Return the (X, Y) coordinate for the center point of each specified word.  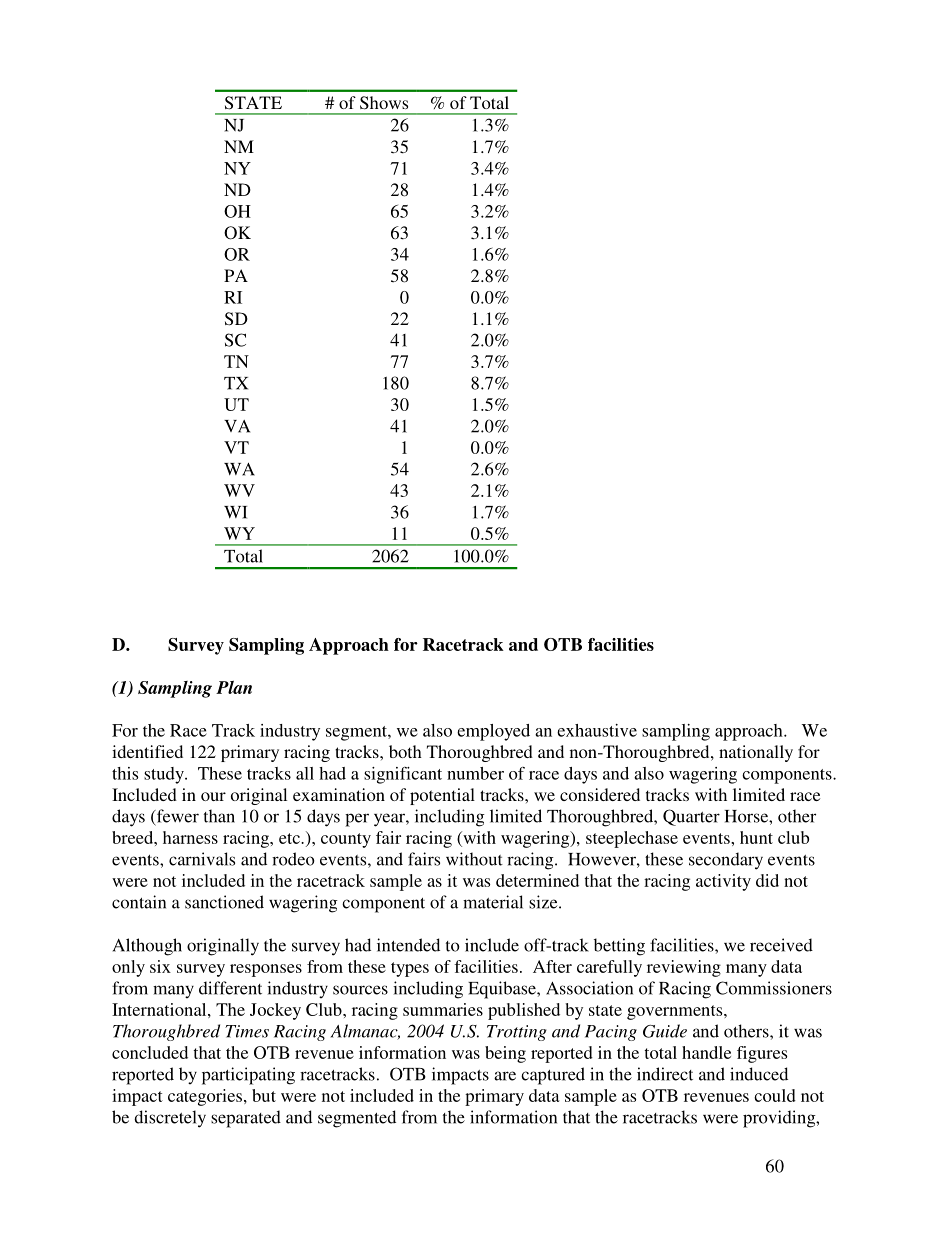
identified (147, 751)
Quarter (691, 817)
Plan (234, 687)
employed (493, 732)
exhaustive (597, 730)
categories (205, 1097)
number (475, 773)
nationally (756, 753)
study (165, 775)
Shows (384, 103)
